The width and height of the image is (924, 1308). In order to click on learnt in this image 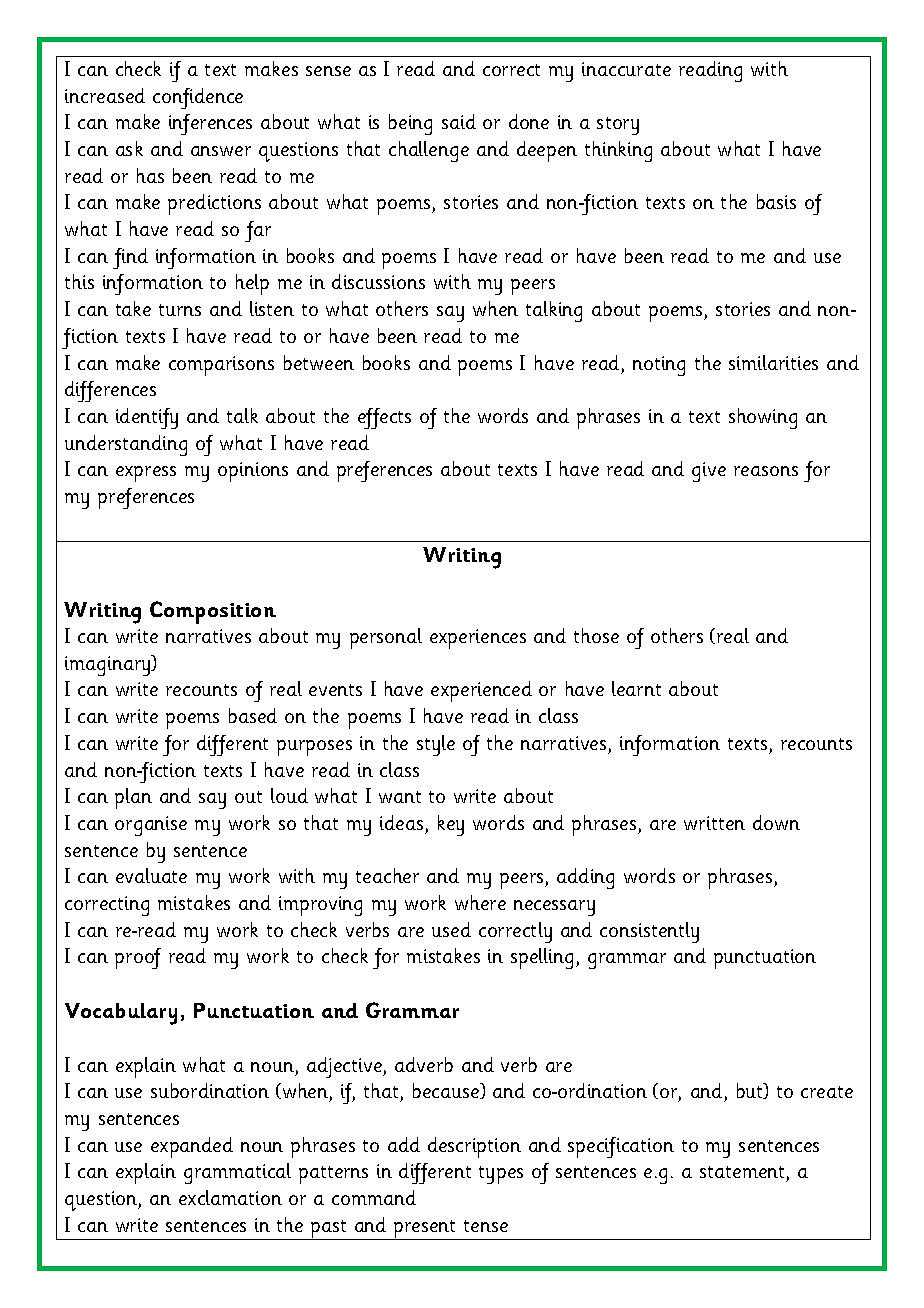, I will do `click(636, 688)`.
